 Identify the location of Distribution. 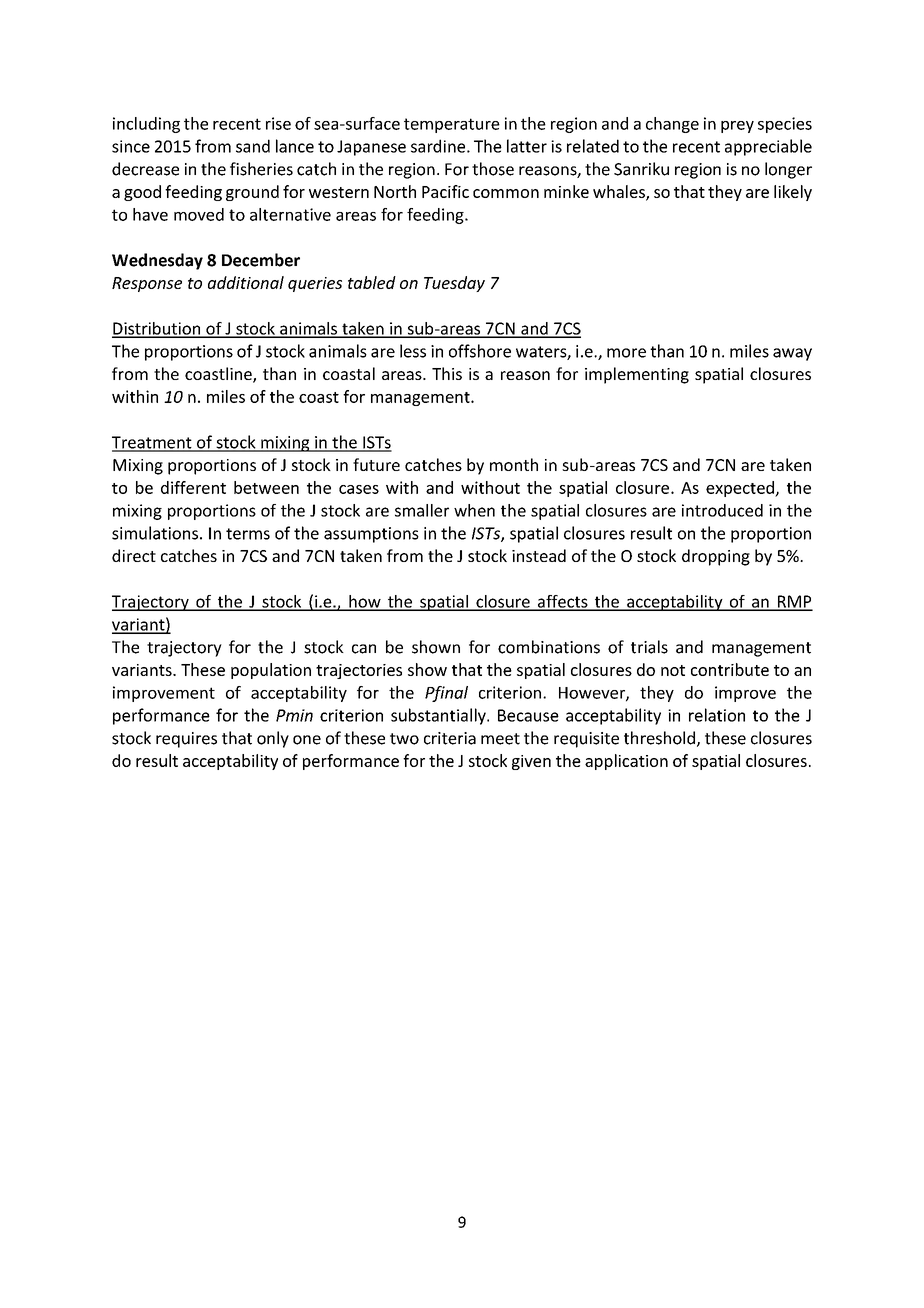
(157, 329).
